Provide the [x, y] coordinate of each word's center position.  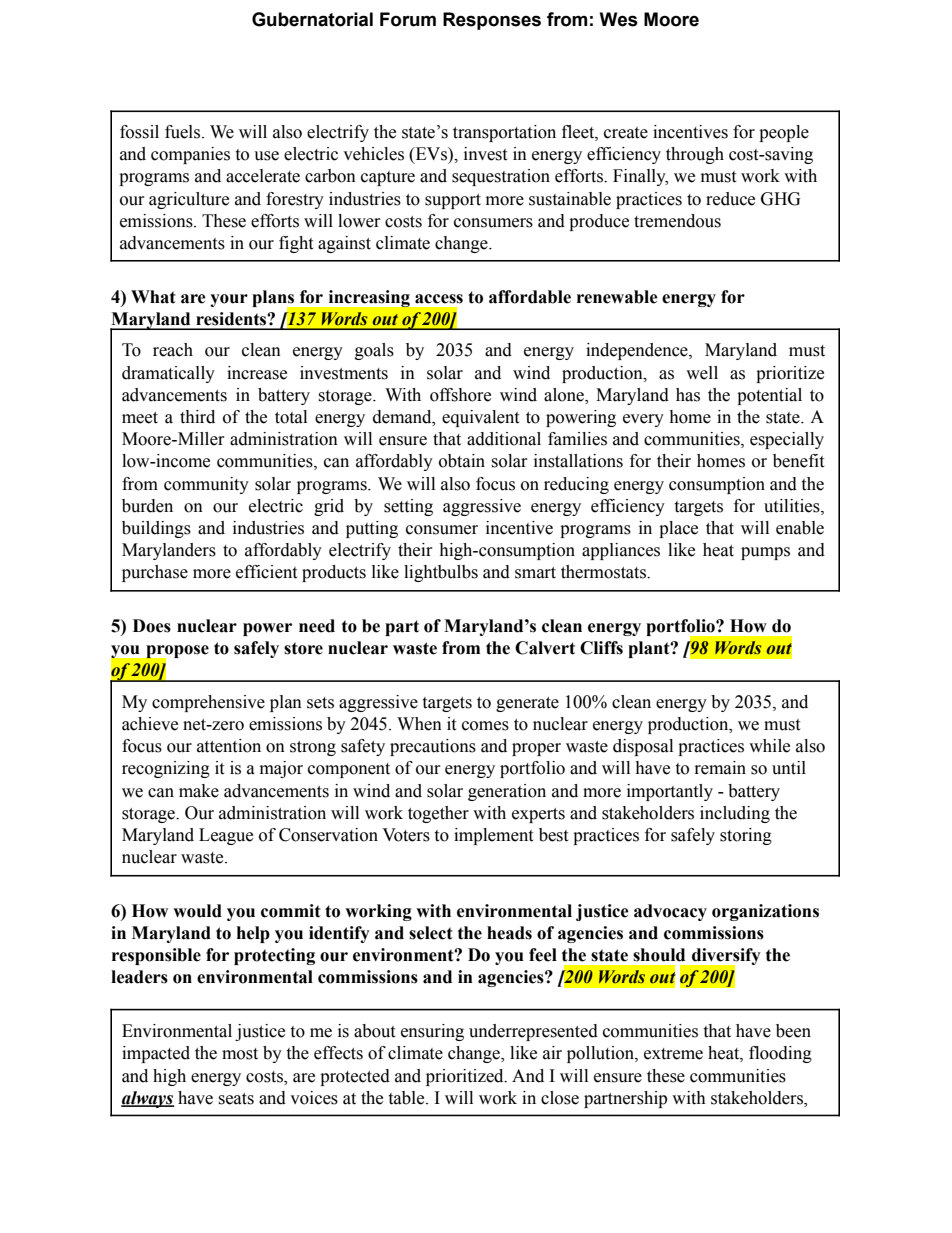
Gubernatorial [312, 19]
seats [236, 1099]
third [197, 417]
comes [485, 726]
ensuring [432, 1032]
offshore [460, 395]
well [702, 373]
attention [229, 746]
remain [720, 768]
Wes [619, 19]
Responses [492, 21]
